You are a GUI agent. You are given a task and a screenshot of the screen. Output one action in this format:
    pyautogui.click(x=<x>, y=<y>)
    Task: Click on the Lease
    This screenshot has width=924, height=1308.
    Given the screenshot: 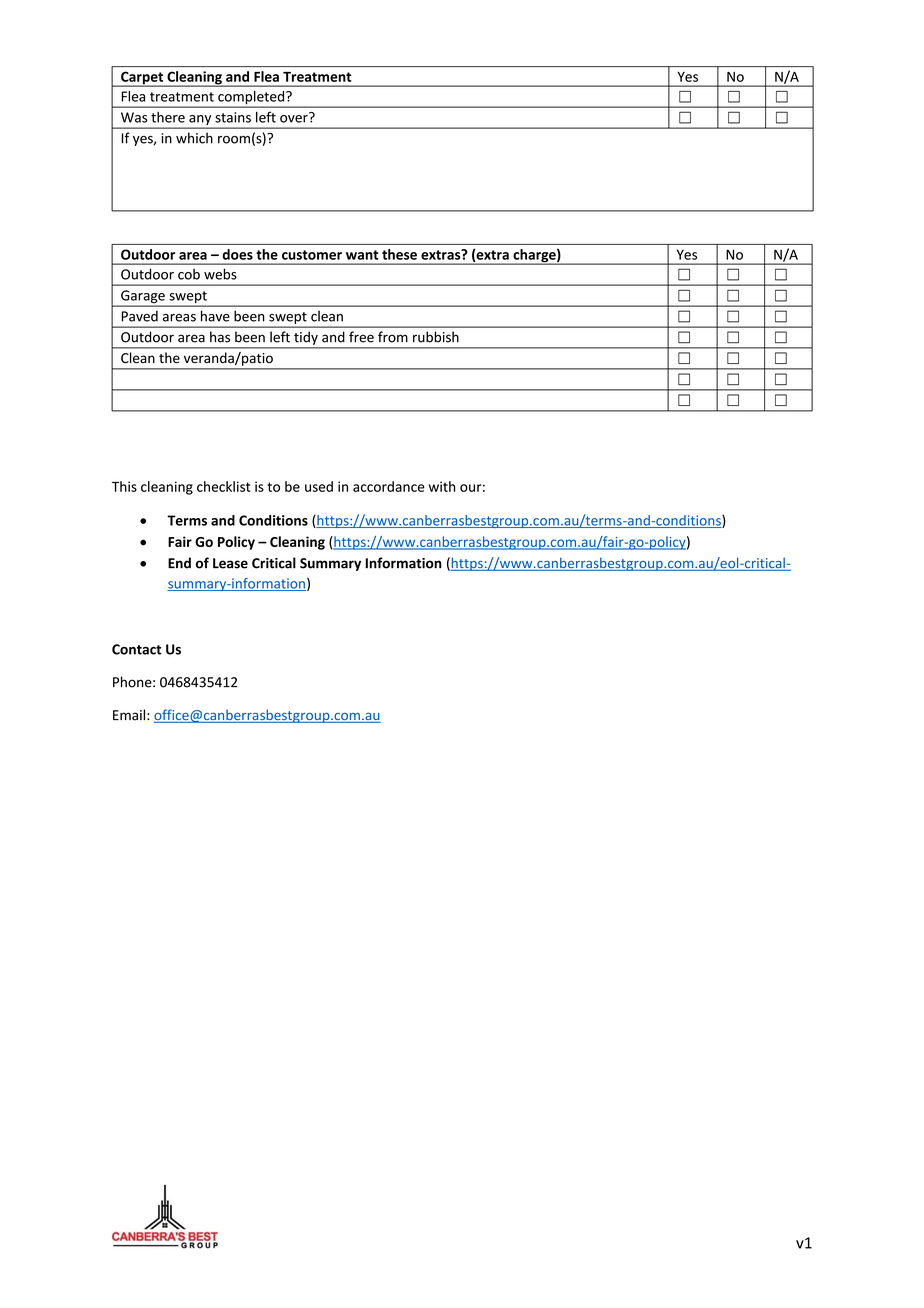 What is the action you would take?
    pyautogui.click(x=230, y=563)
